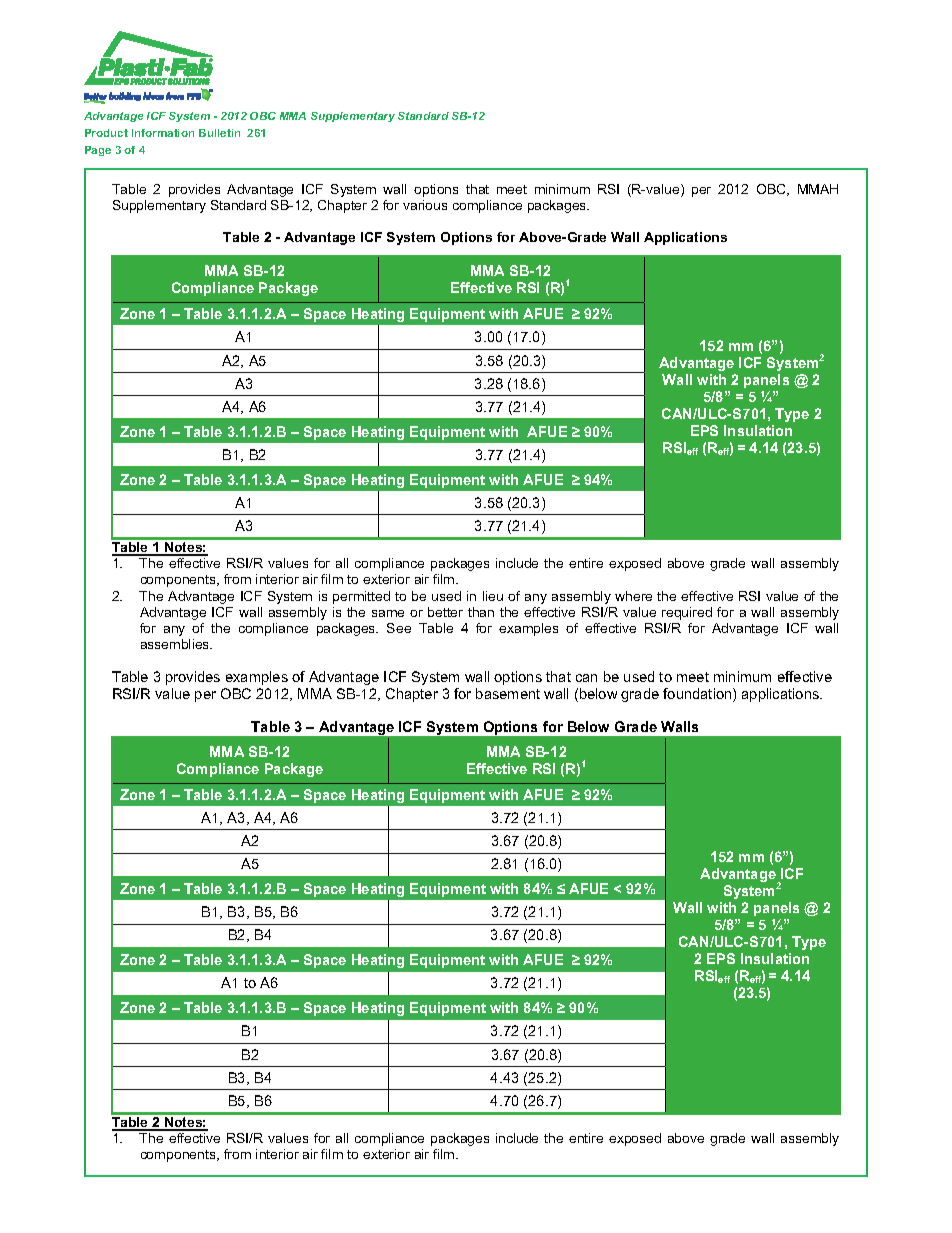  I want to click on where, so click(633, 596).
